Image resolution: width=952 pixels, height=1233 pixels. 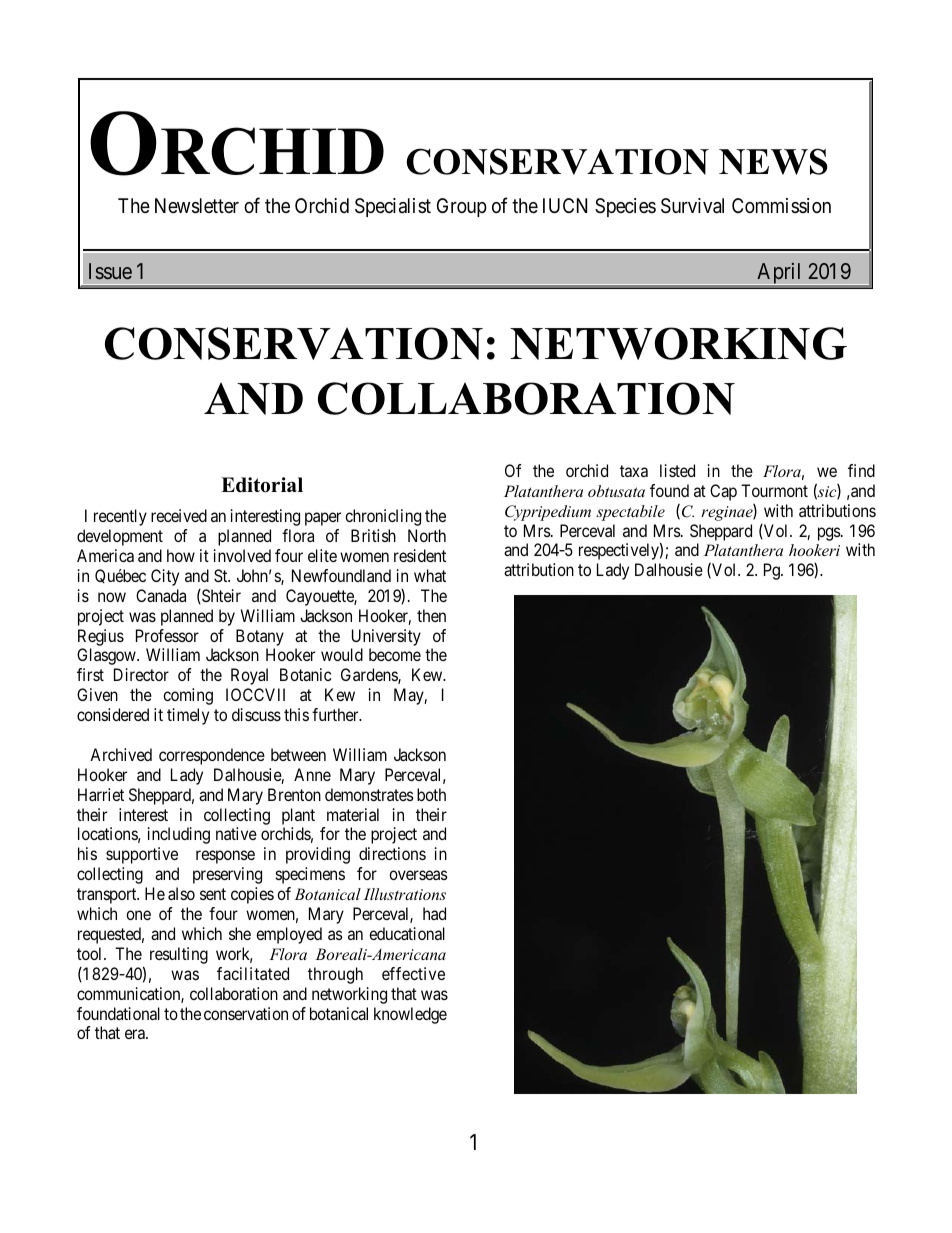 I want to click on Group, so click(x=462, y=207).
